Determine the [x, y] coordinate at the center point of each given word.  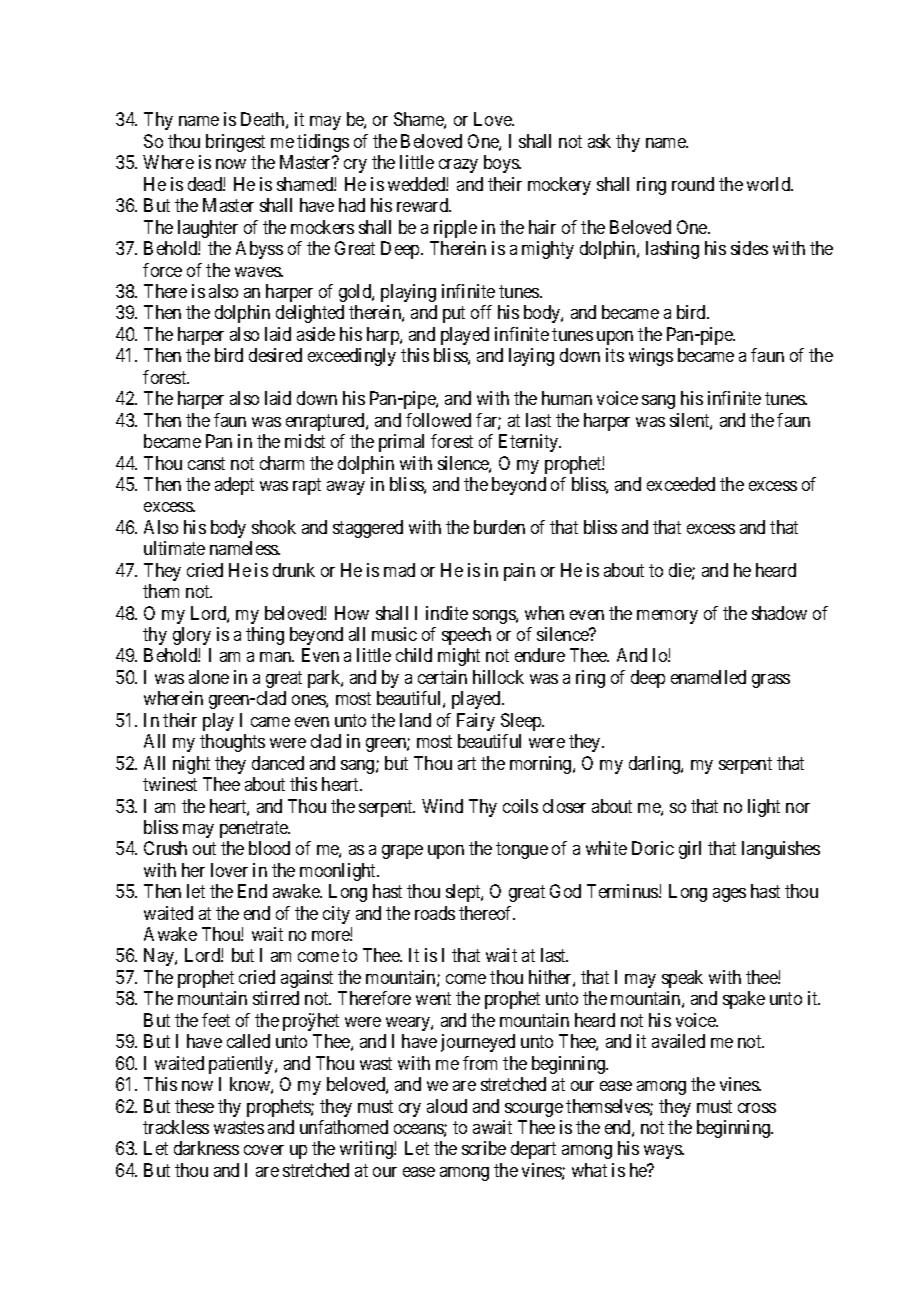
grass [771, 681]
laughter [208, 229]
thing [265, 636]
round [693, 184]
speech [466, 636]
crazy [458, 166]
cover [264, 1150]
